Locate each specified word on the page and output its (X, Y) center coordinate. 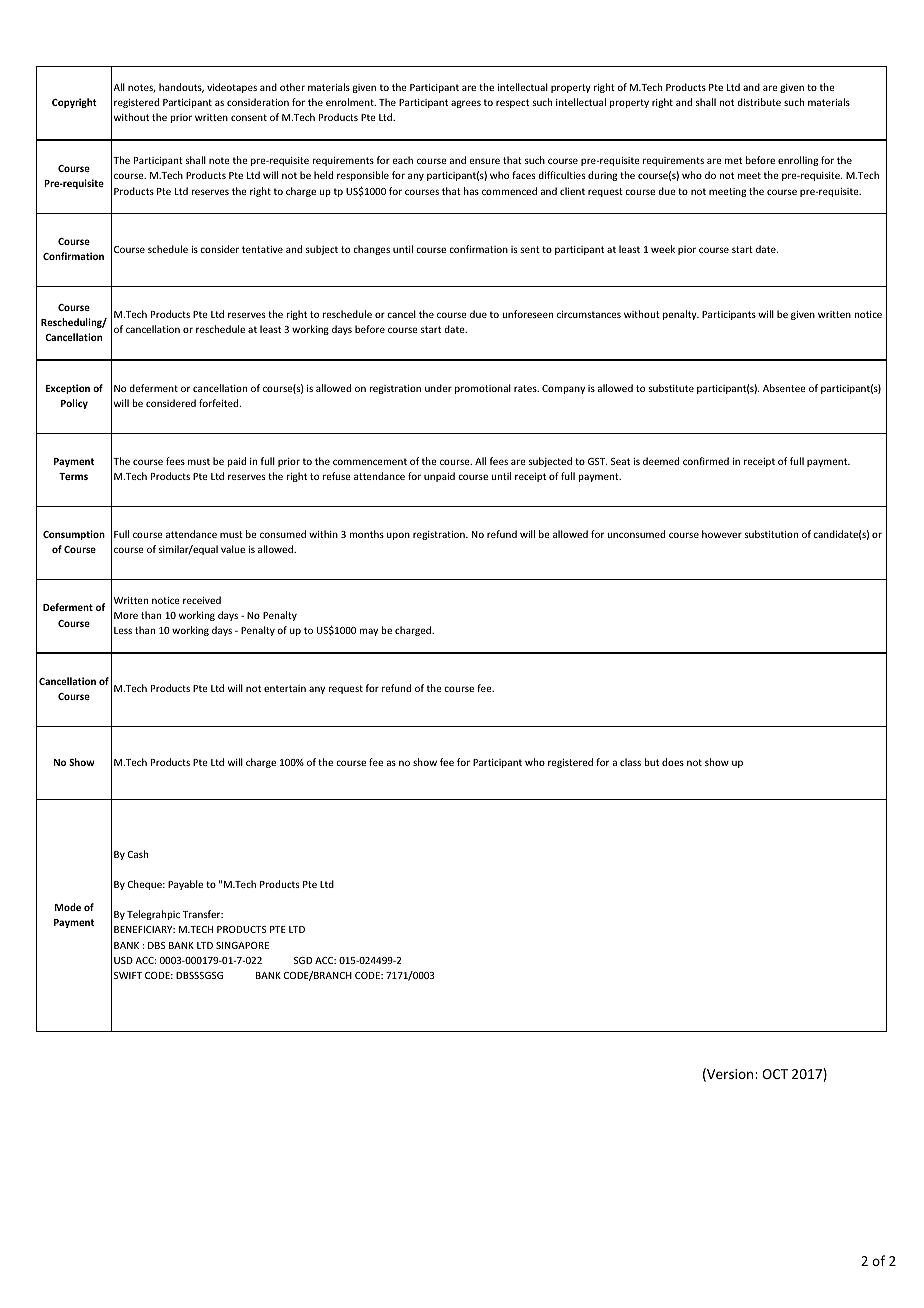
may (369, 632)
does (673, 762)
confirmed (706, 461)
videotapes (232, 88)
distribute (759, 102)
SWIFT (128, 975)
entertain (285, 688)
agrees (466, 104)
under (438, 388)
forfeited (220, 403)
